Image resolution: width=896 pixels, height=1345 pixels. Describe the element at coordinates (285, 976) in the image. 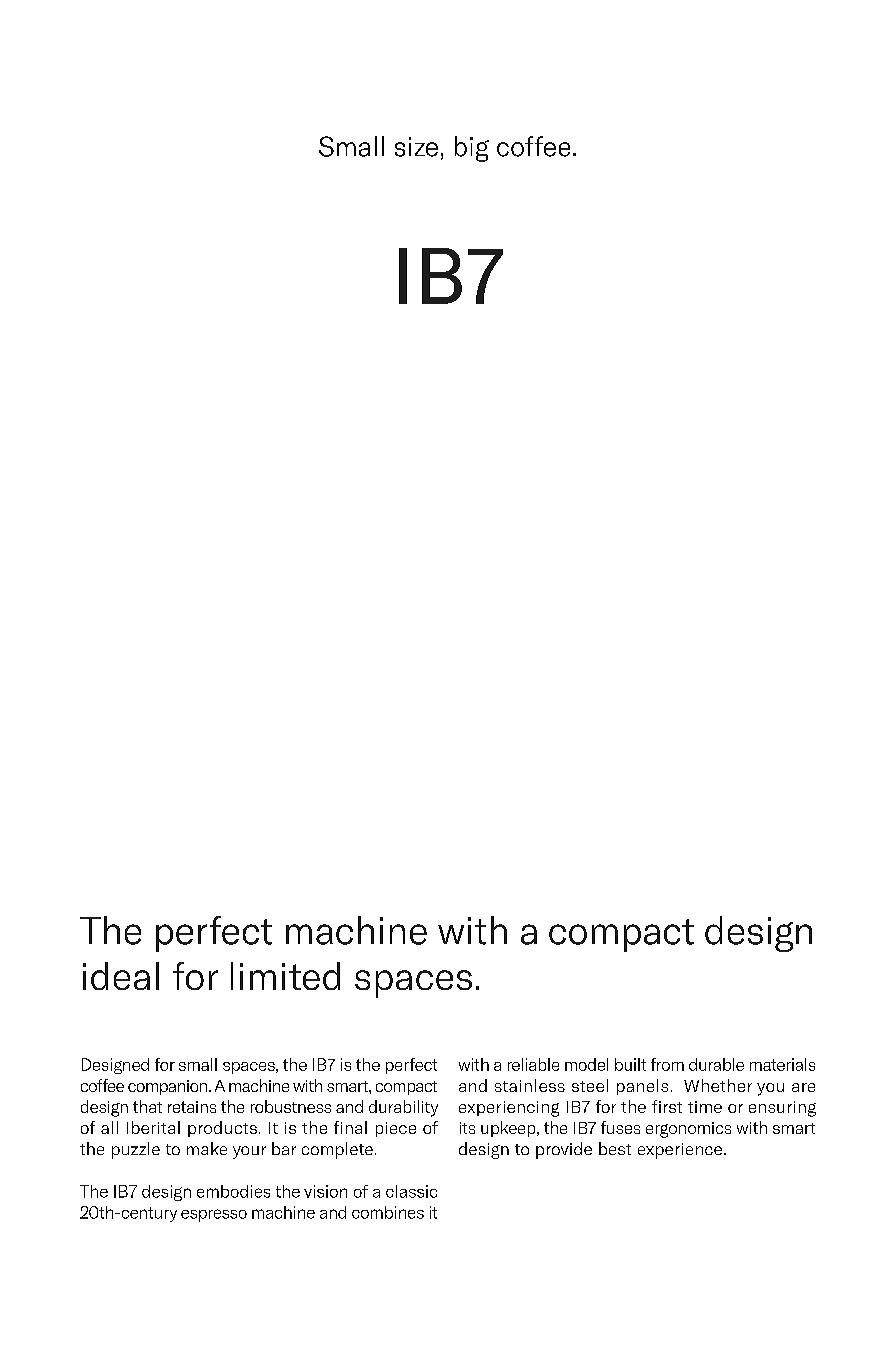

I see `limited` at that location.
